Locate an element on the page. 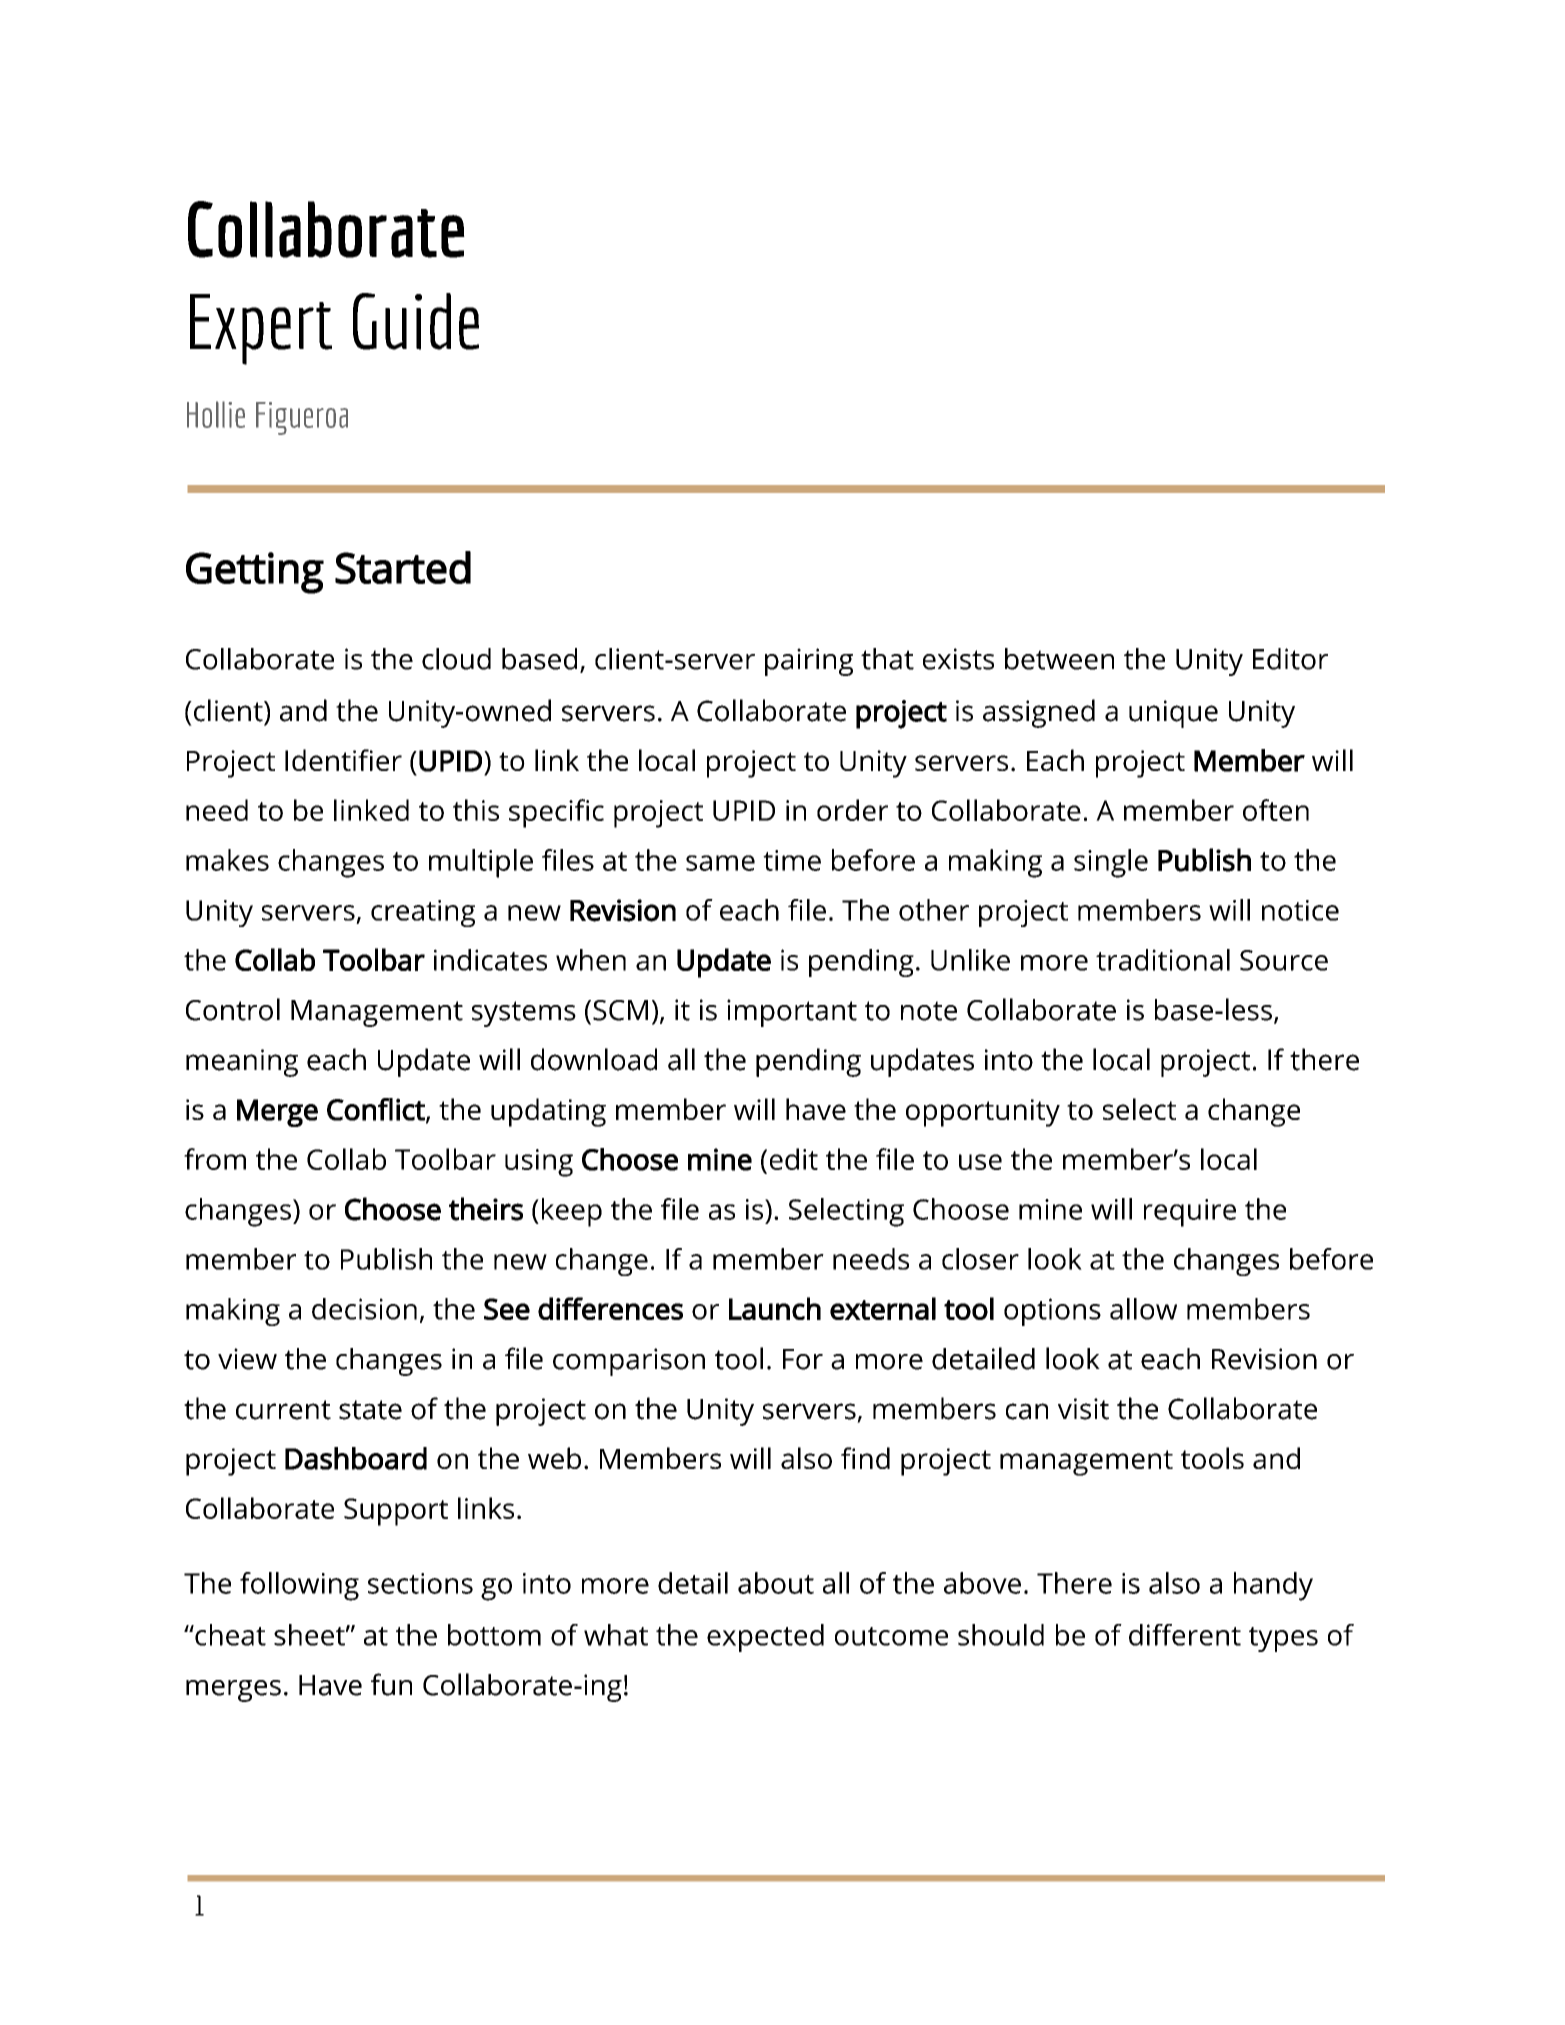 Image resolution: width=1565 pixels, height=2025 pixels. Guide is located at coordinates (416, 321).
